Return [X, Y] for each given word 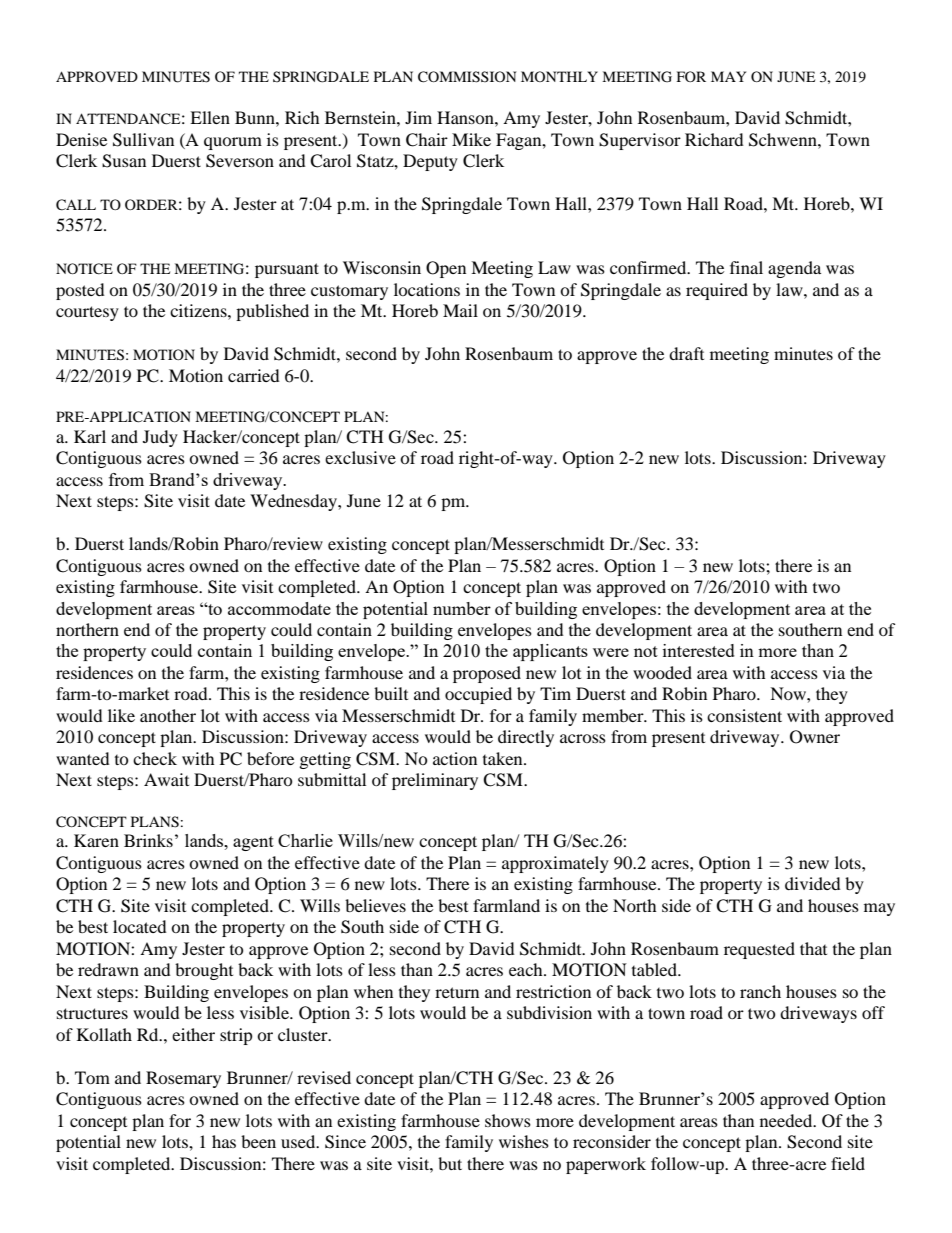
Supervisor [640, 141]
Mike [471, 139]
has [224, 1141]
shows [508, 1120]
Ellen [210, 117]
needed [787, 1120]
